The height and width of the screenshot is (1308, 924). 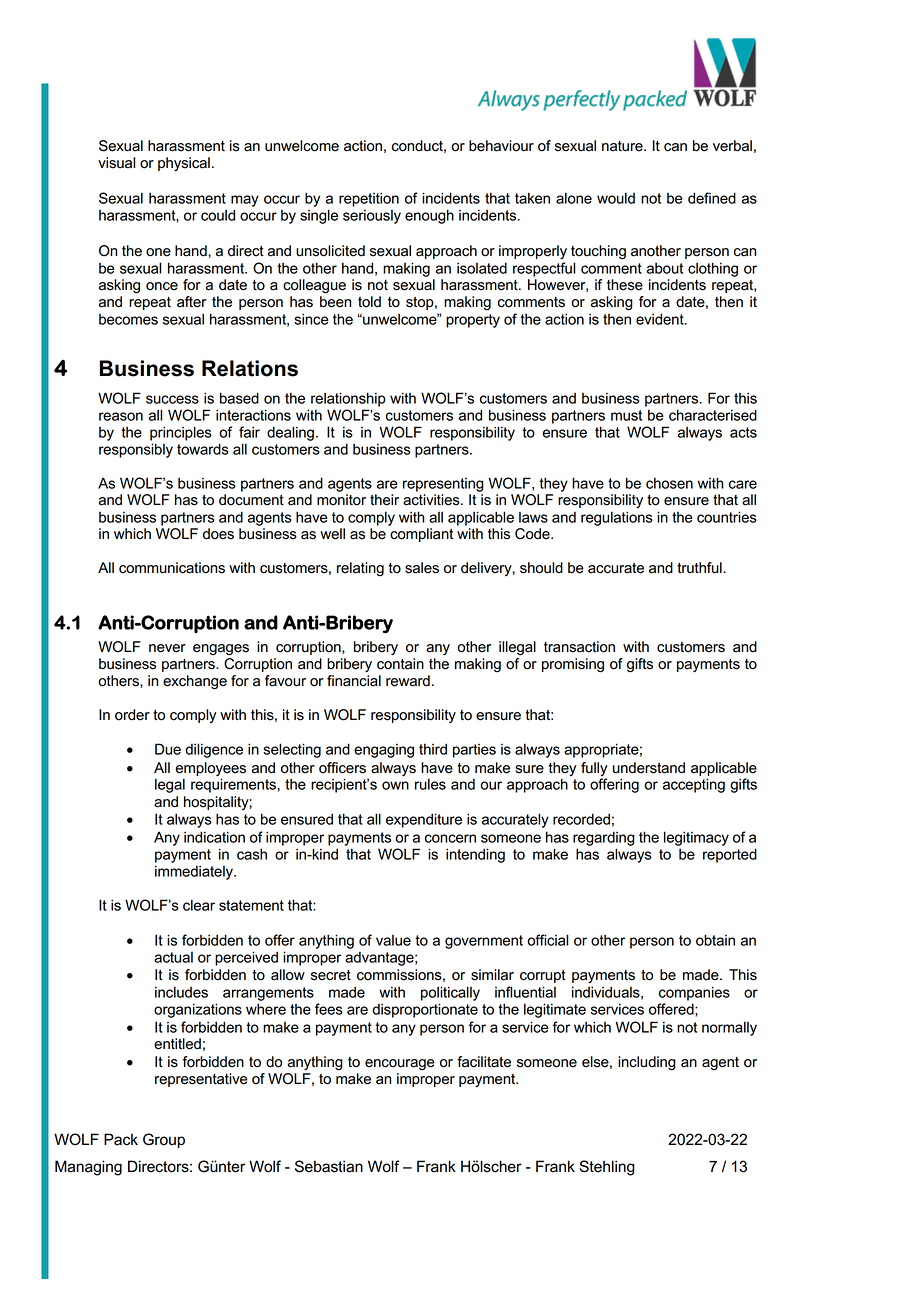 What do you see at coordinates (647, 1063) in the screenshot?
I see `including` at bounding box center [647, 1063].
